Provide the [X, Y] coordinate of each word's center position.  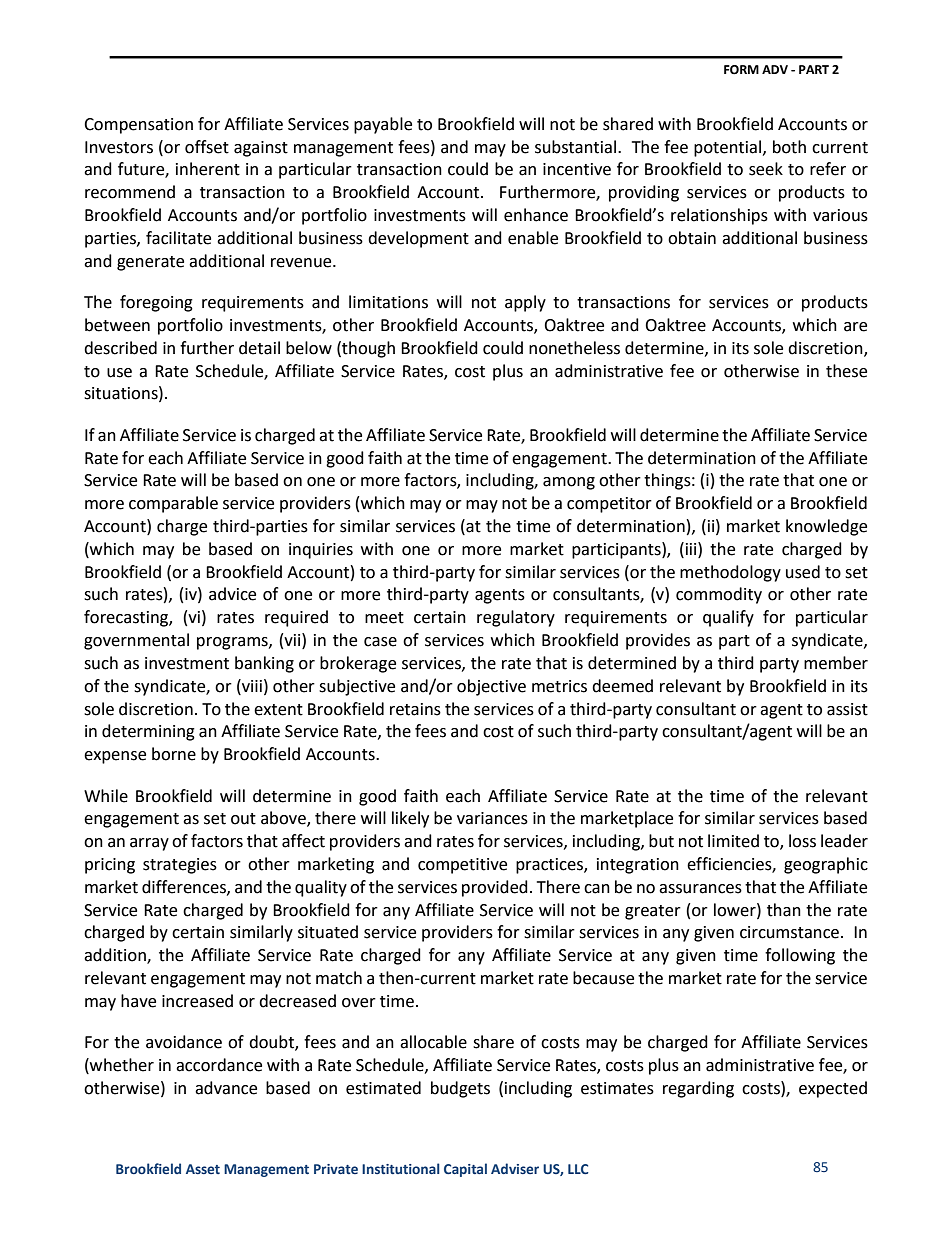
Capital [465, 1170]
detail [259, 348]
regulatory [516, 618]
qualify [728, 618]
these [846, 371]
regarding [698, 1089]
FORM [741, 70]
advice [232, 594]
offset [207, 147]
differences [185, 887]
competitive [462, 866]
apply [525, 303]
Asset [203, 1169]
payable [383, 125]
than [784, 910]
